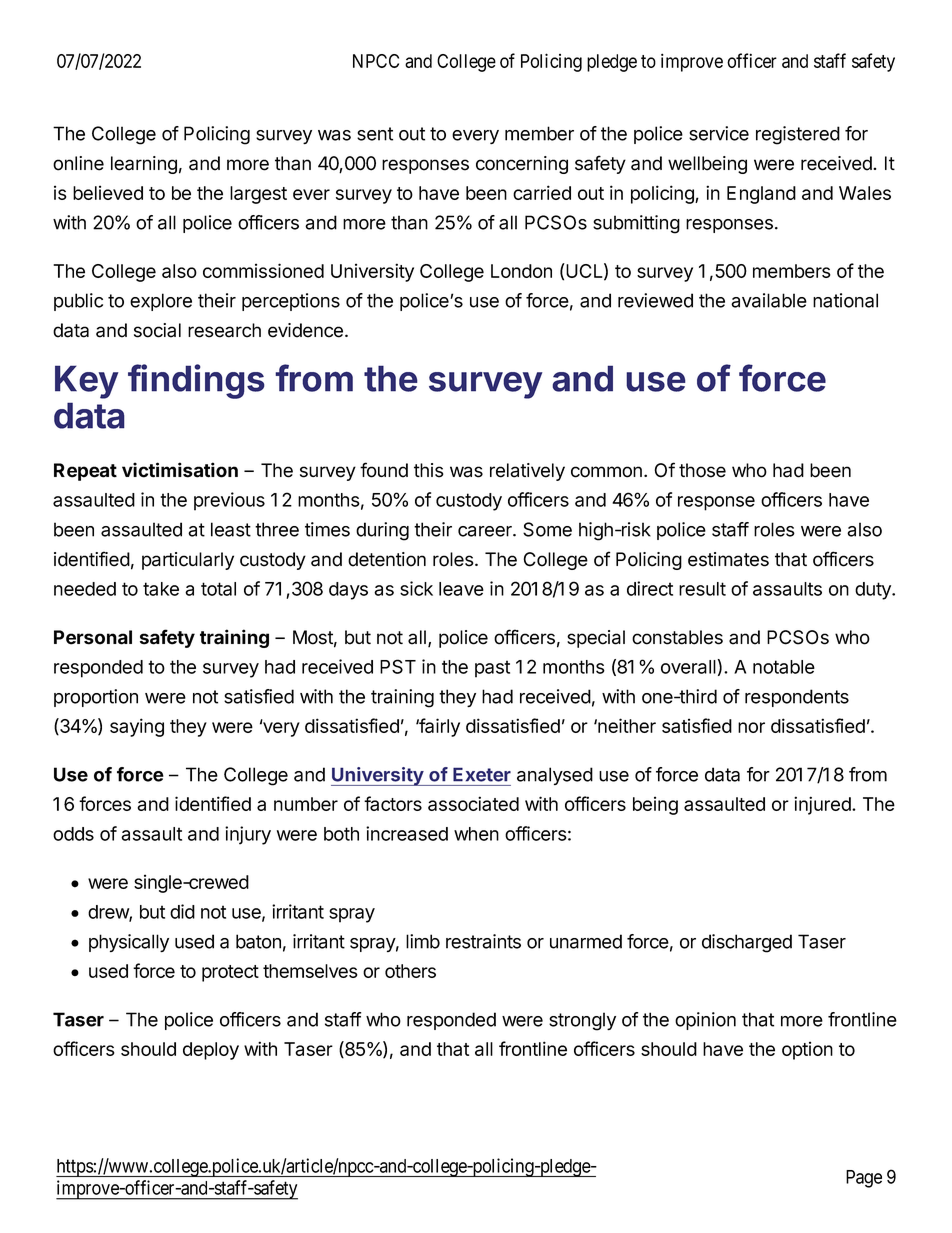 Image resolution: width=952 pixels, height=1233 pixels. Describe the element at coordinates (798, 135) in the image. I see `registered` at that location.
